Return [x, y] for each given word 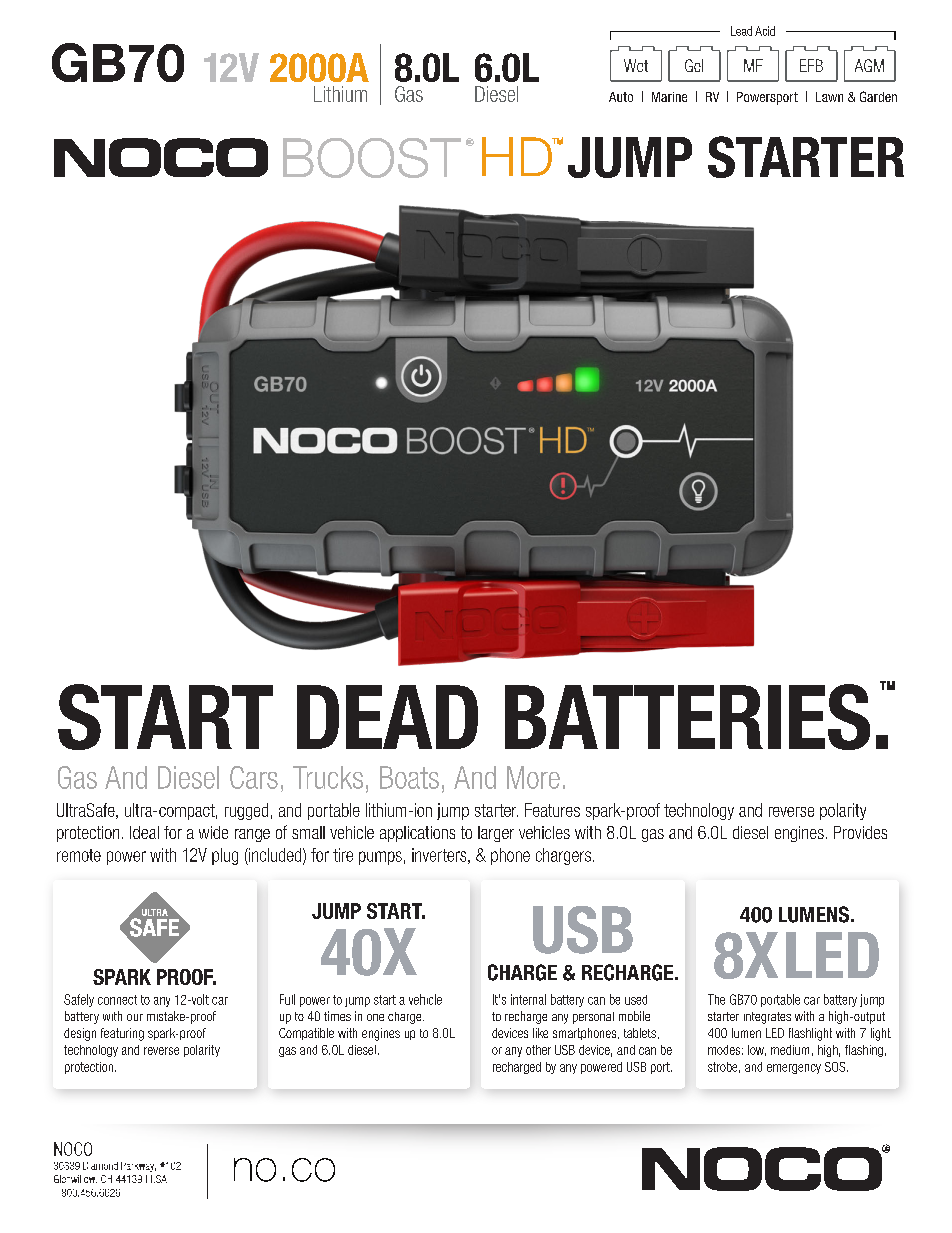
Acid [765, 31]
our [135, 1017]
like [540, 1033]
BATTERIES [687, 717]
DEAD [387, 717]
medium [790, 1050]
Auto [621, 97]
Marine [669, 97]
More [533, 777]
